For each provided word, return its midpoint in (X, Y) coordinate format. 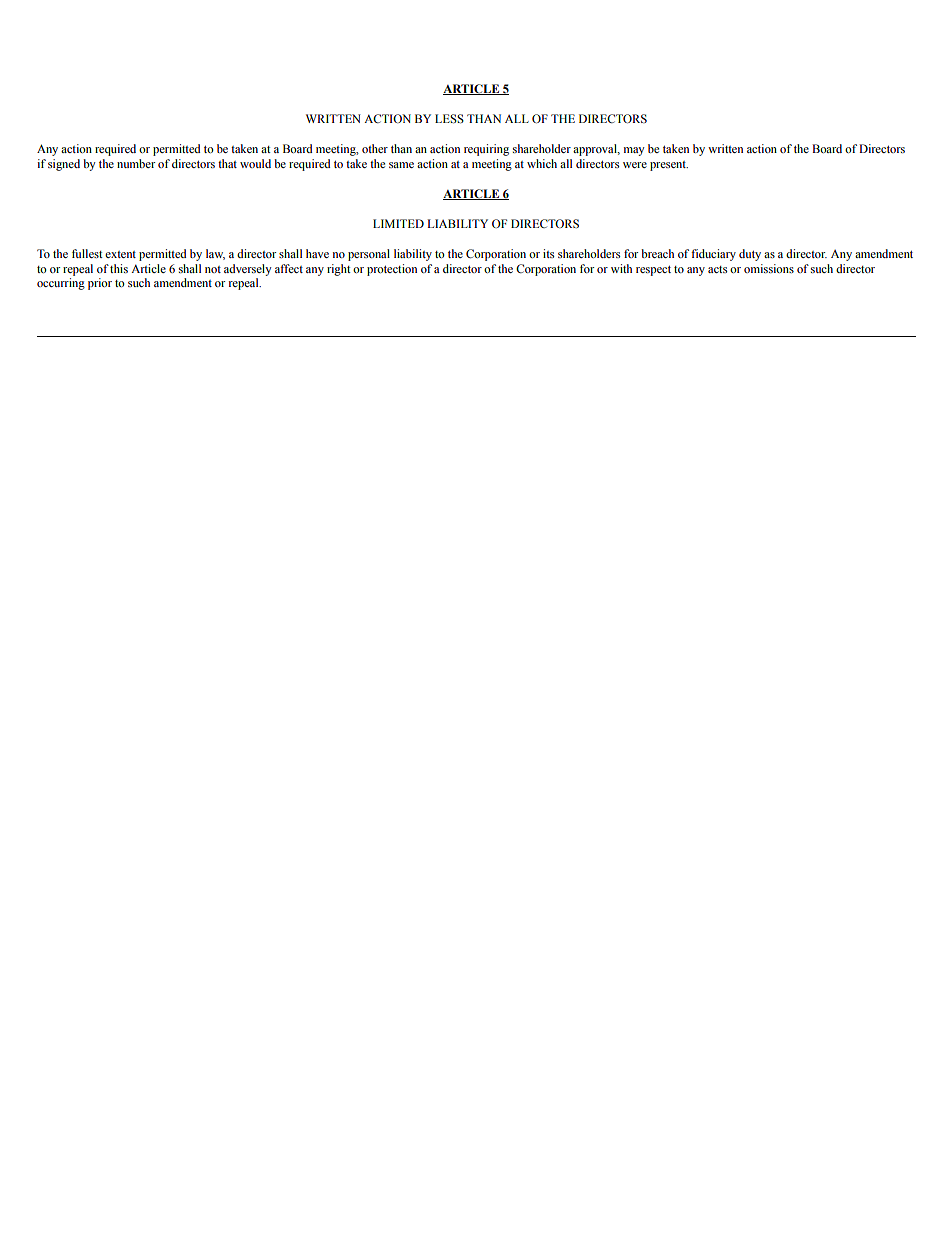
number (136, 163)
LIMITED (398, 223)
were (635, 165)
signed (64, 165)
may (634, 151)
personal (369, 255)
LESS (449, 119)
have (317, 253)
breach (657, 253)
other (375, 148)
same (401, 165)
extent (120, 254)
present (669, 166)
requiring (486, 150)
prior (100, 284)
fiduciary (713, 255)
